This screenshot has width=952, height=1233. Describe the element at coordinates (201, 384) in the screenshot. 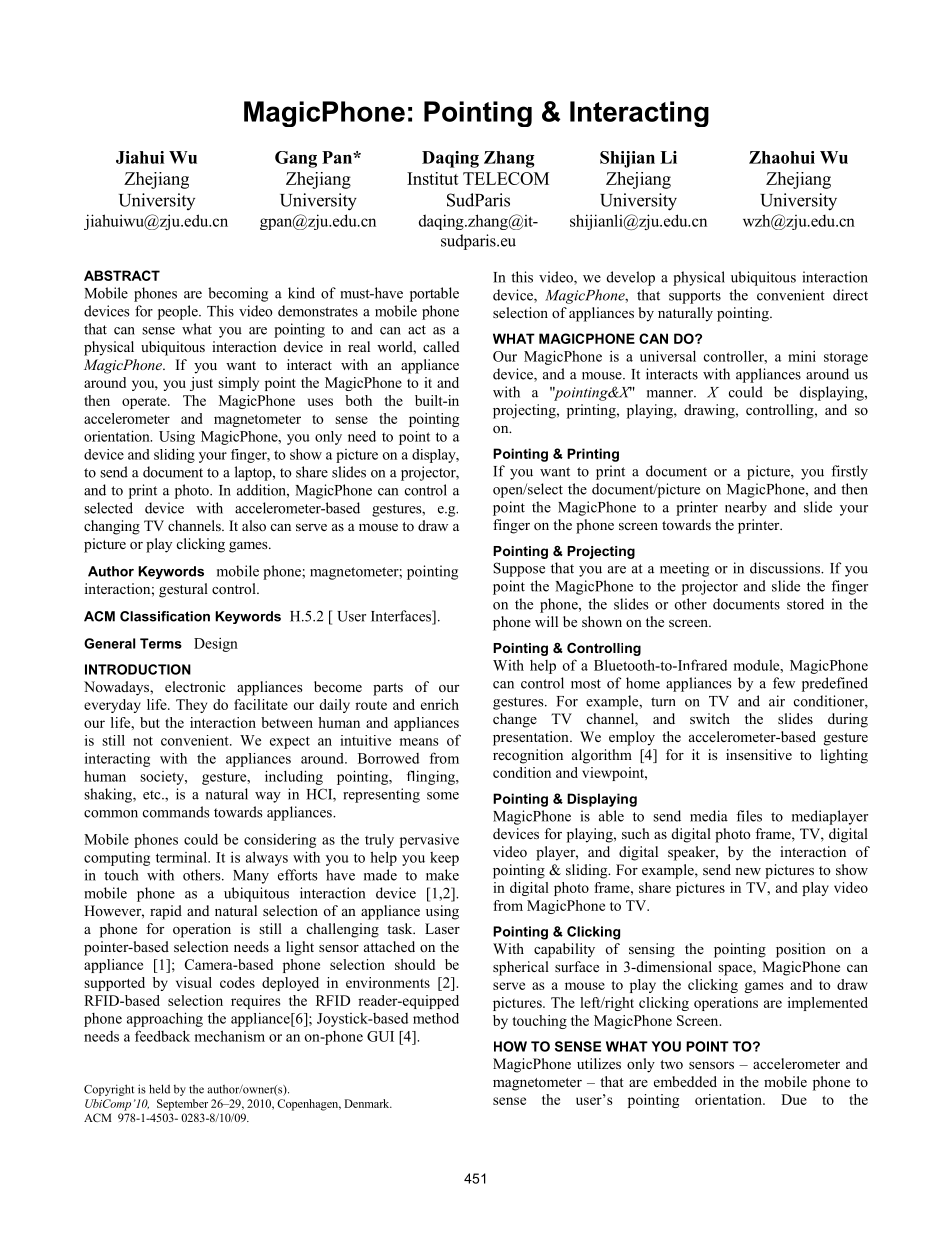

I see `just` at that location.
